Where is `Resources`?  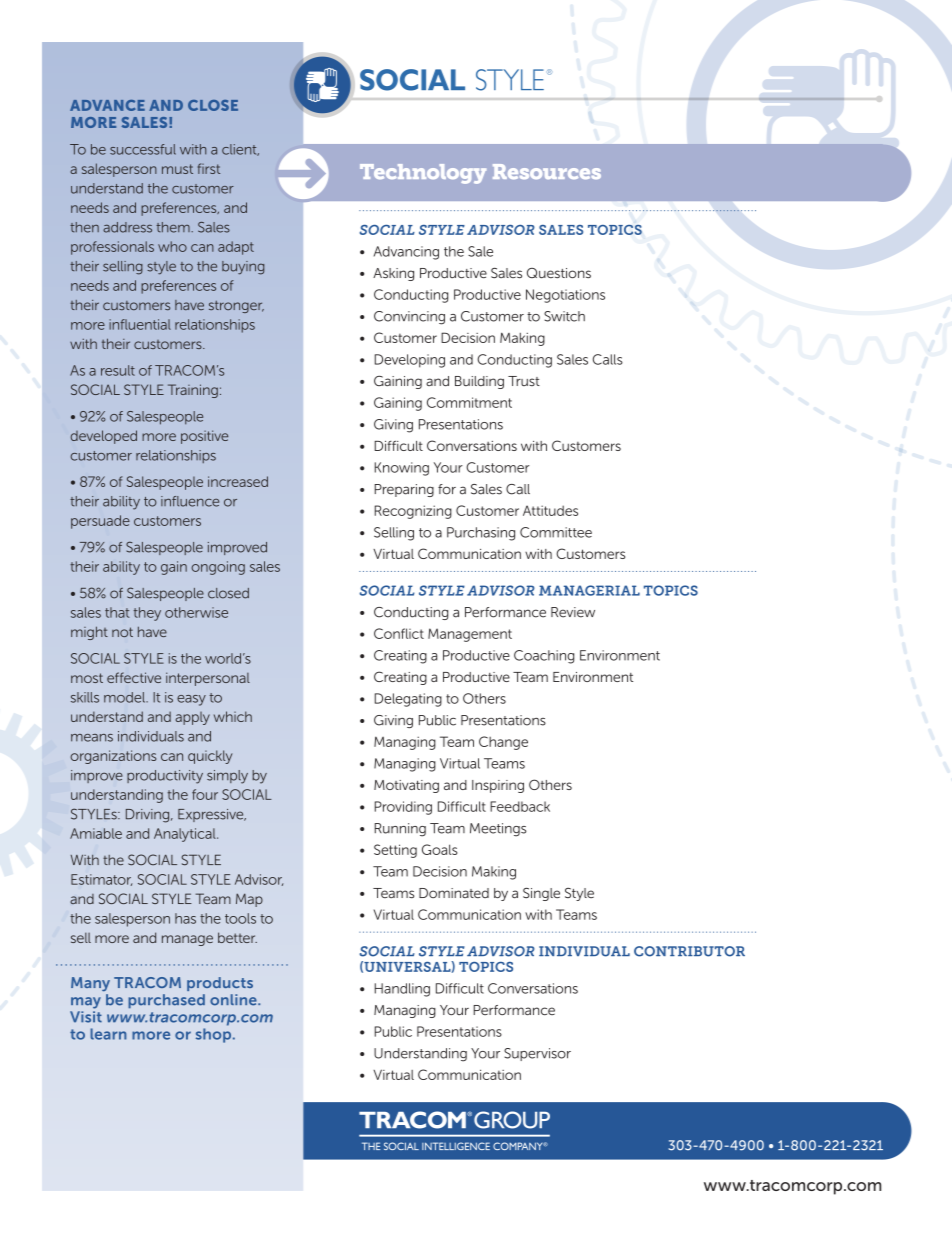
Resources is located at coordinates (547, 171).
